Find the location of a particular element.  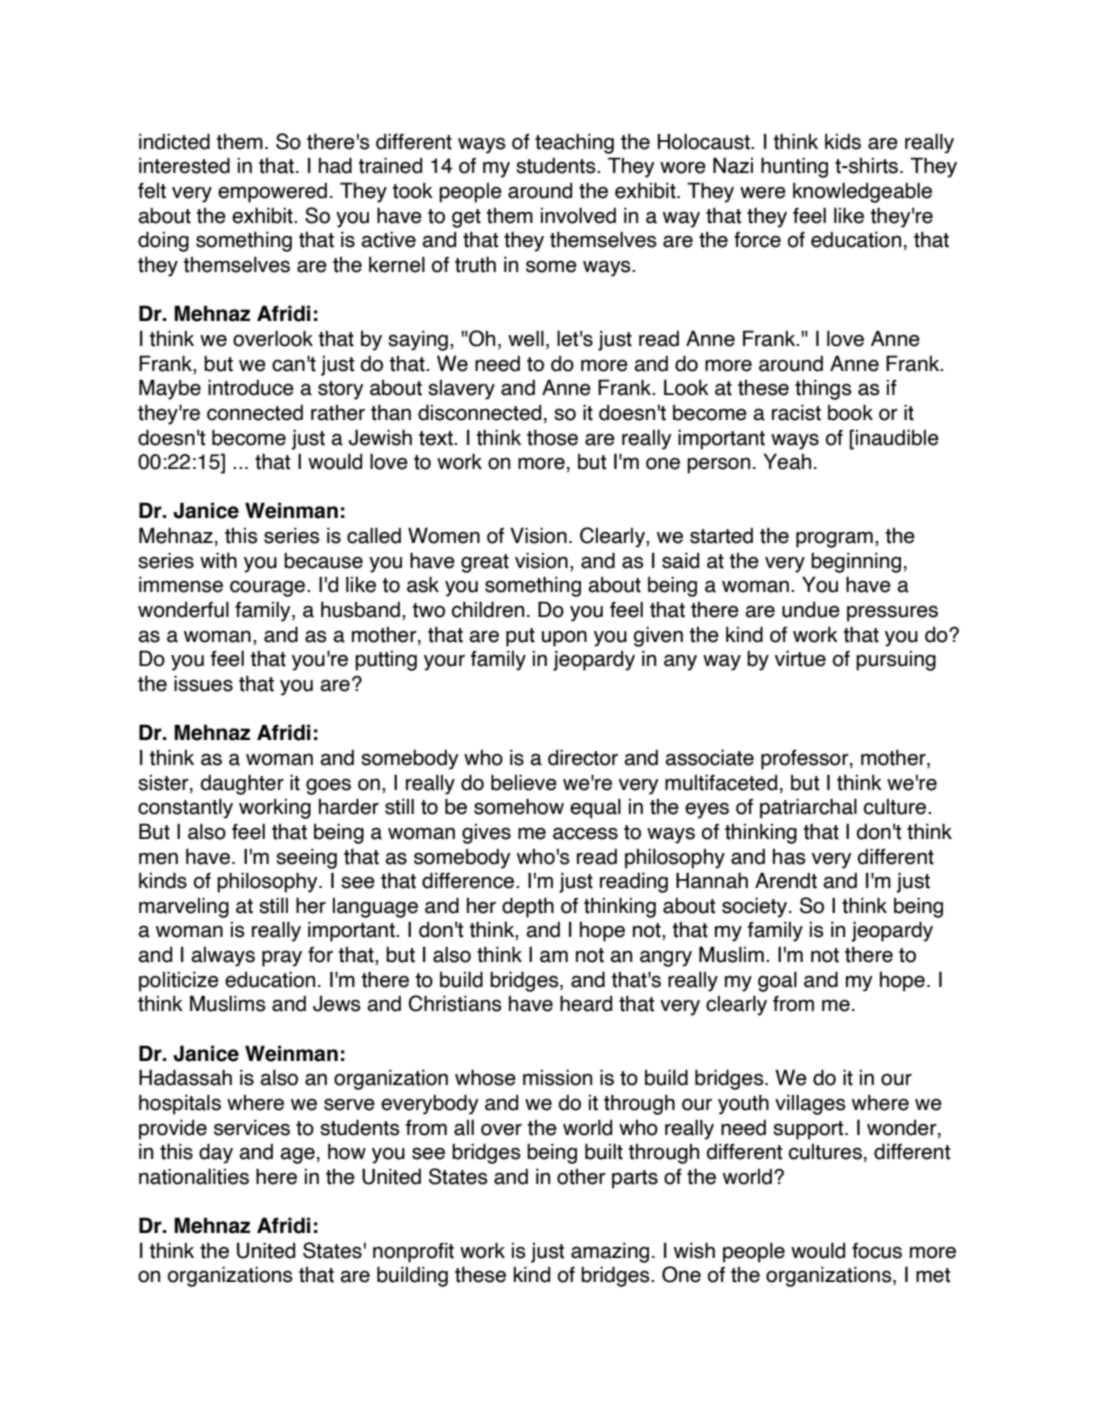

depth is located at coordinates (528, 907).
